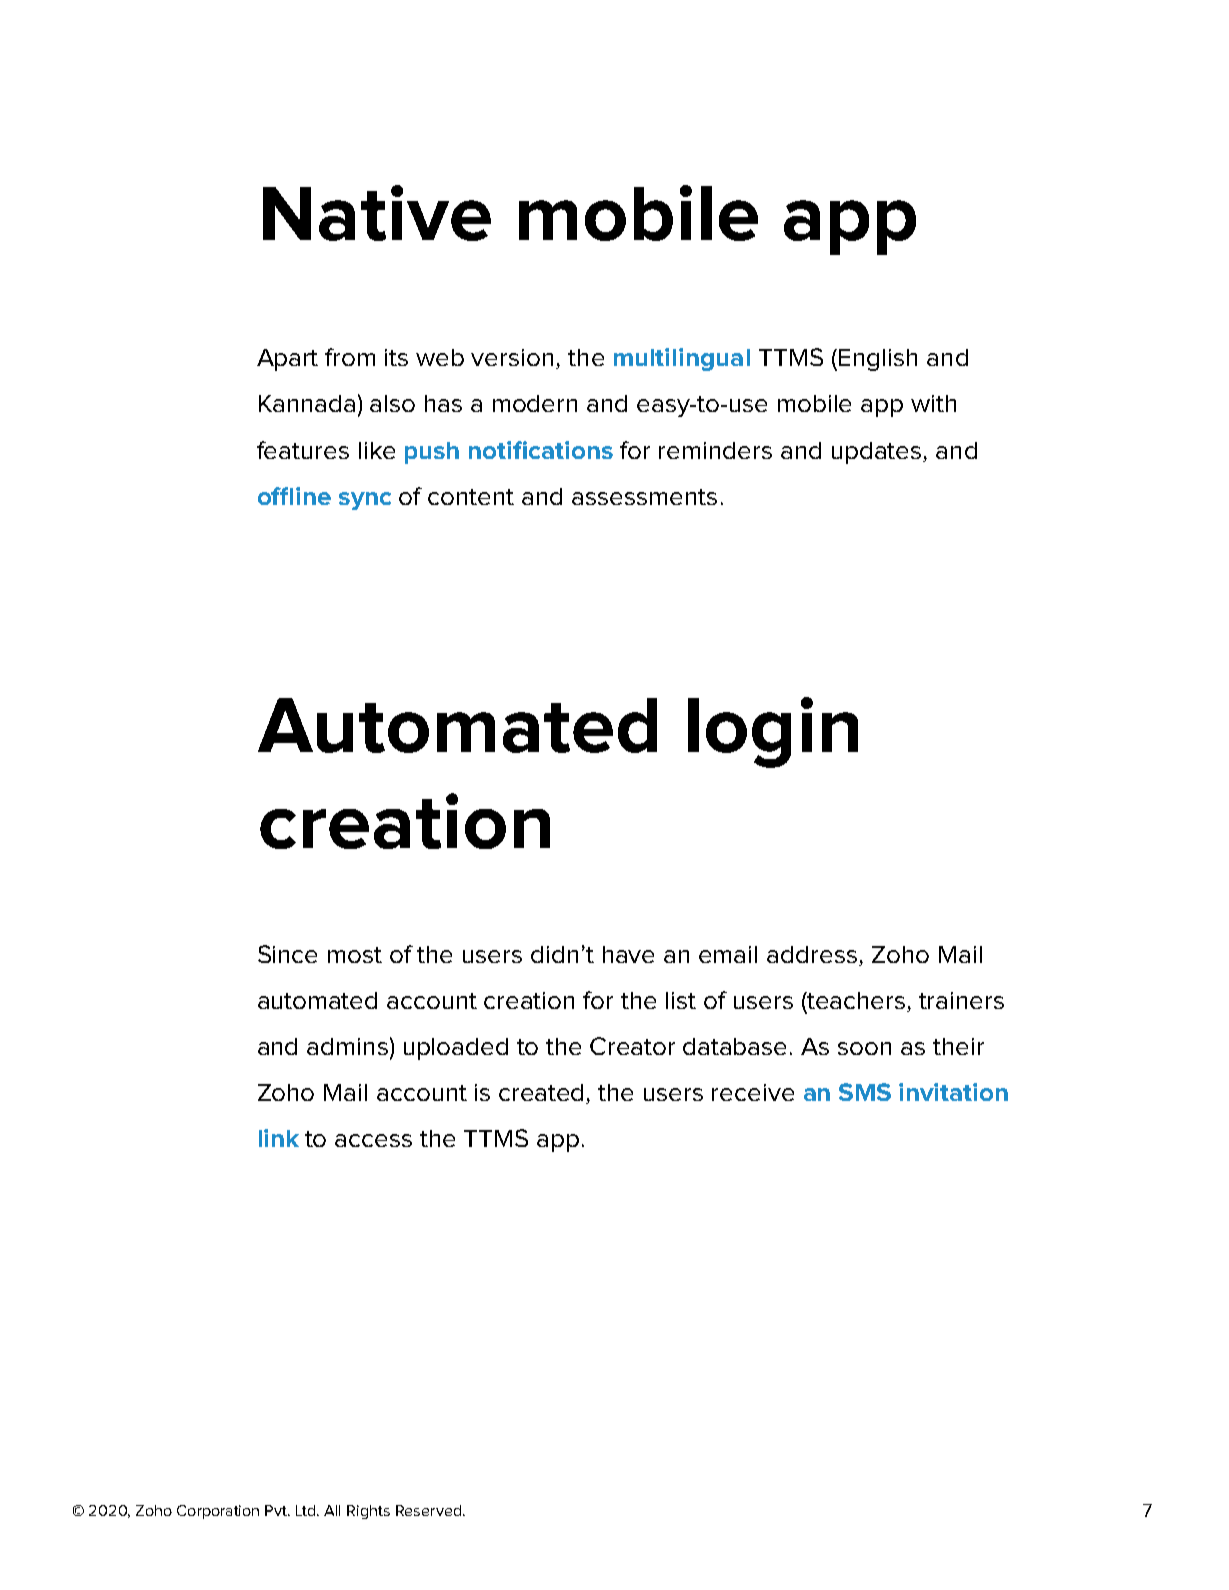 The height and width of the document is (1590, 1229). What do you see at coordinates (855, 1000) in the document?
I see `teachers` at bounding box center [855, 1000].
